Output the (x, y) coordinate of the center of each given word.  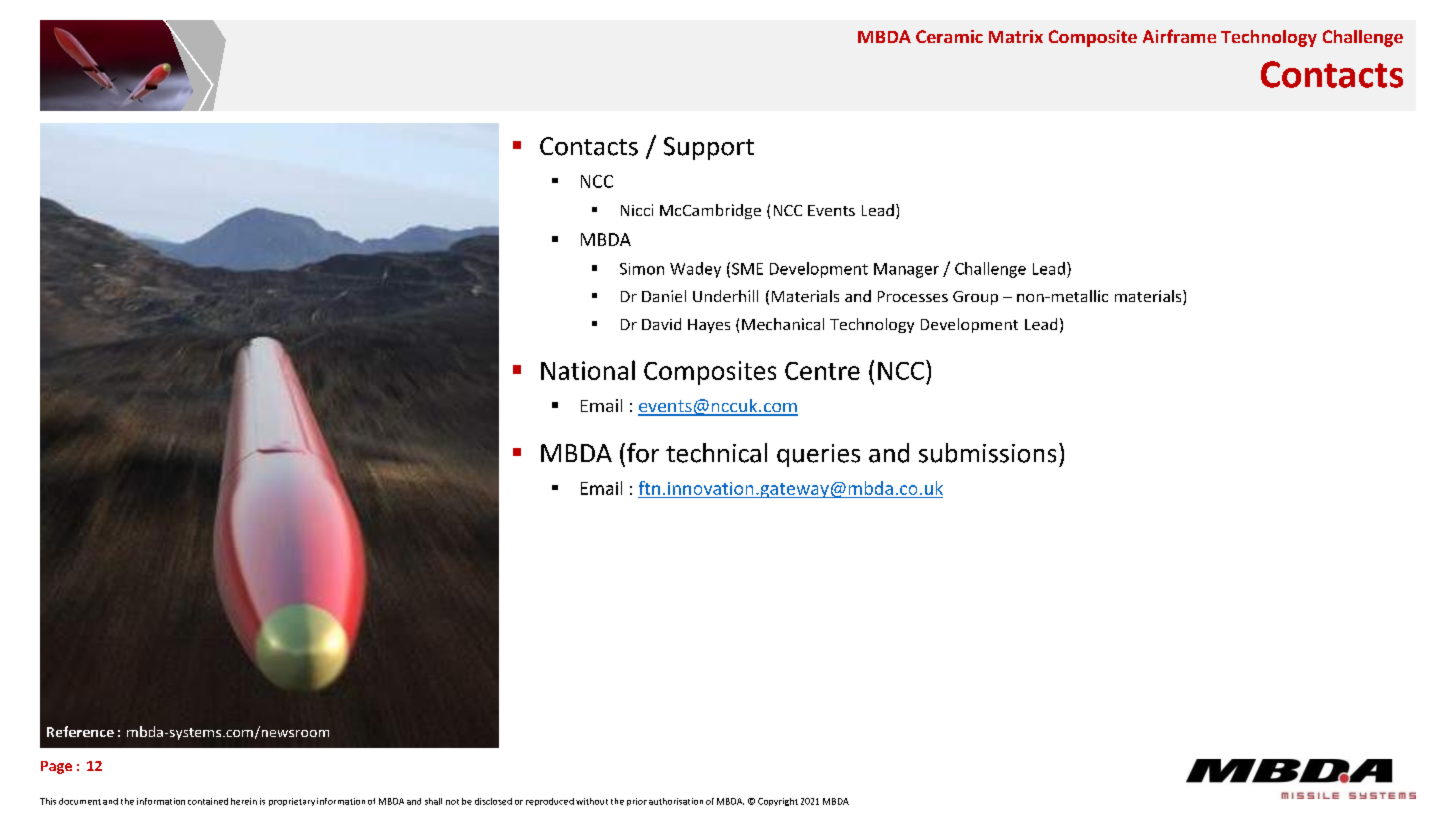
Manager (906, 270)
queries (818, 455)
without (592, 801)
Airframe (1179, 36)
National (588, 370)
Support (709, 148)
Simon (642, 269)
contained (208, 801)
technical (716, 453)
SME (747, 269)
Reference (80, 731)
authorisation (676, 801)
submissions (987, 453)
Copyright (778, 802)
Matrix (1016, 36)
